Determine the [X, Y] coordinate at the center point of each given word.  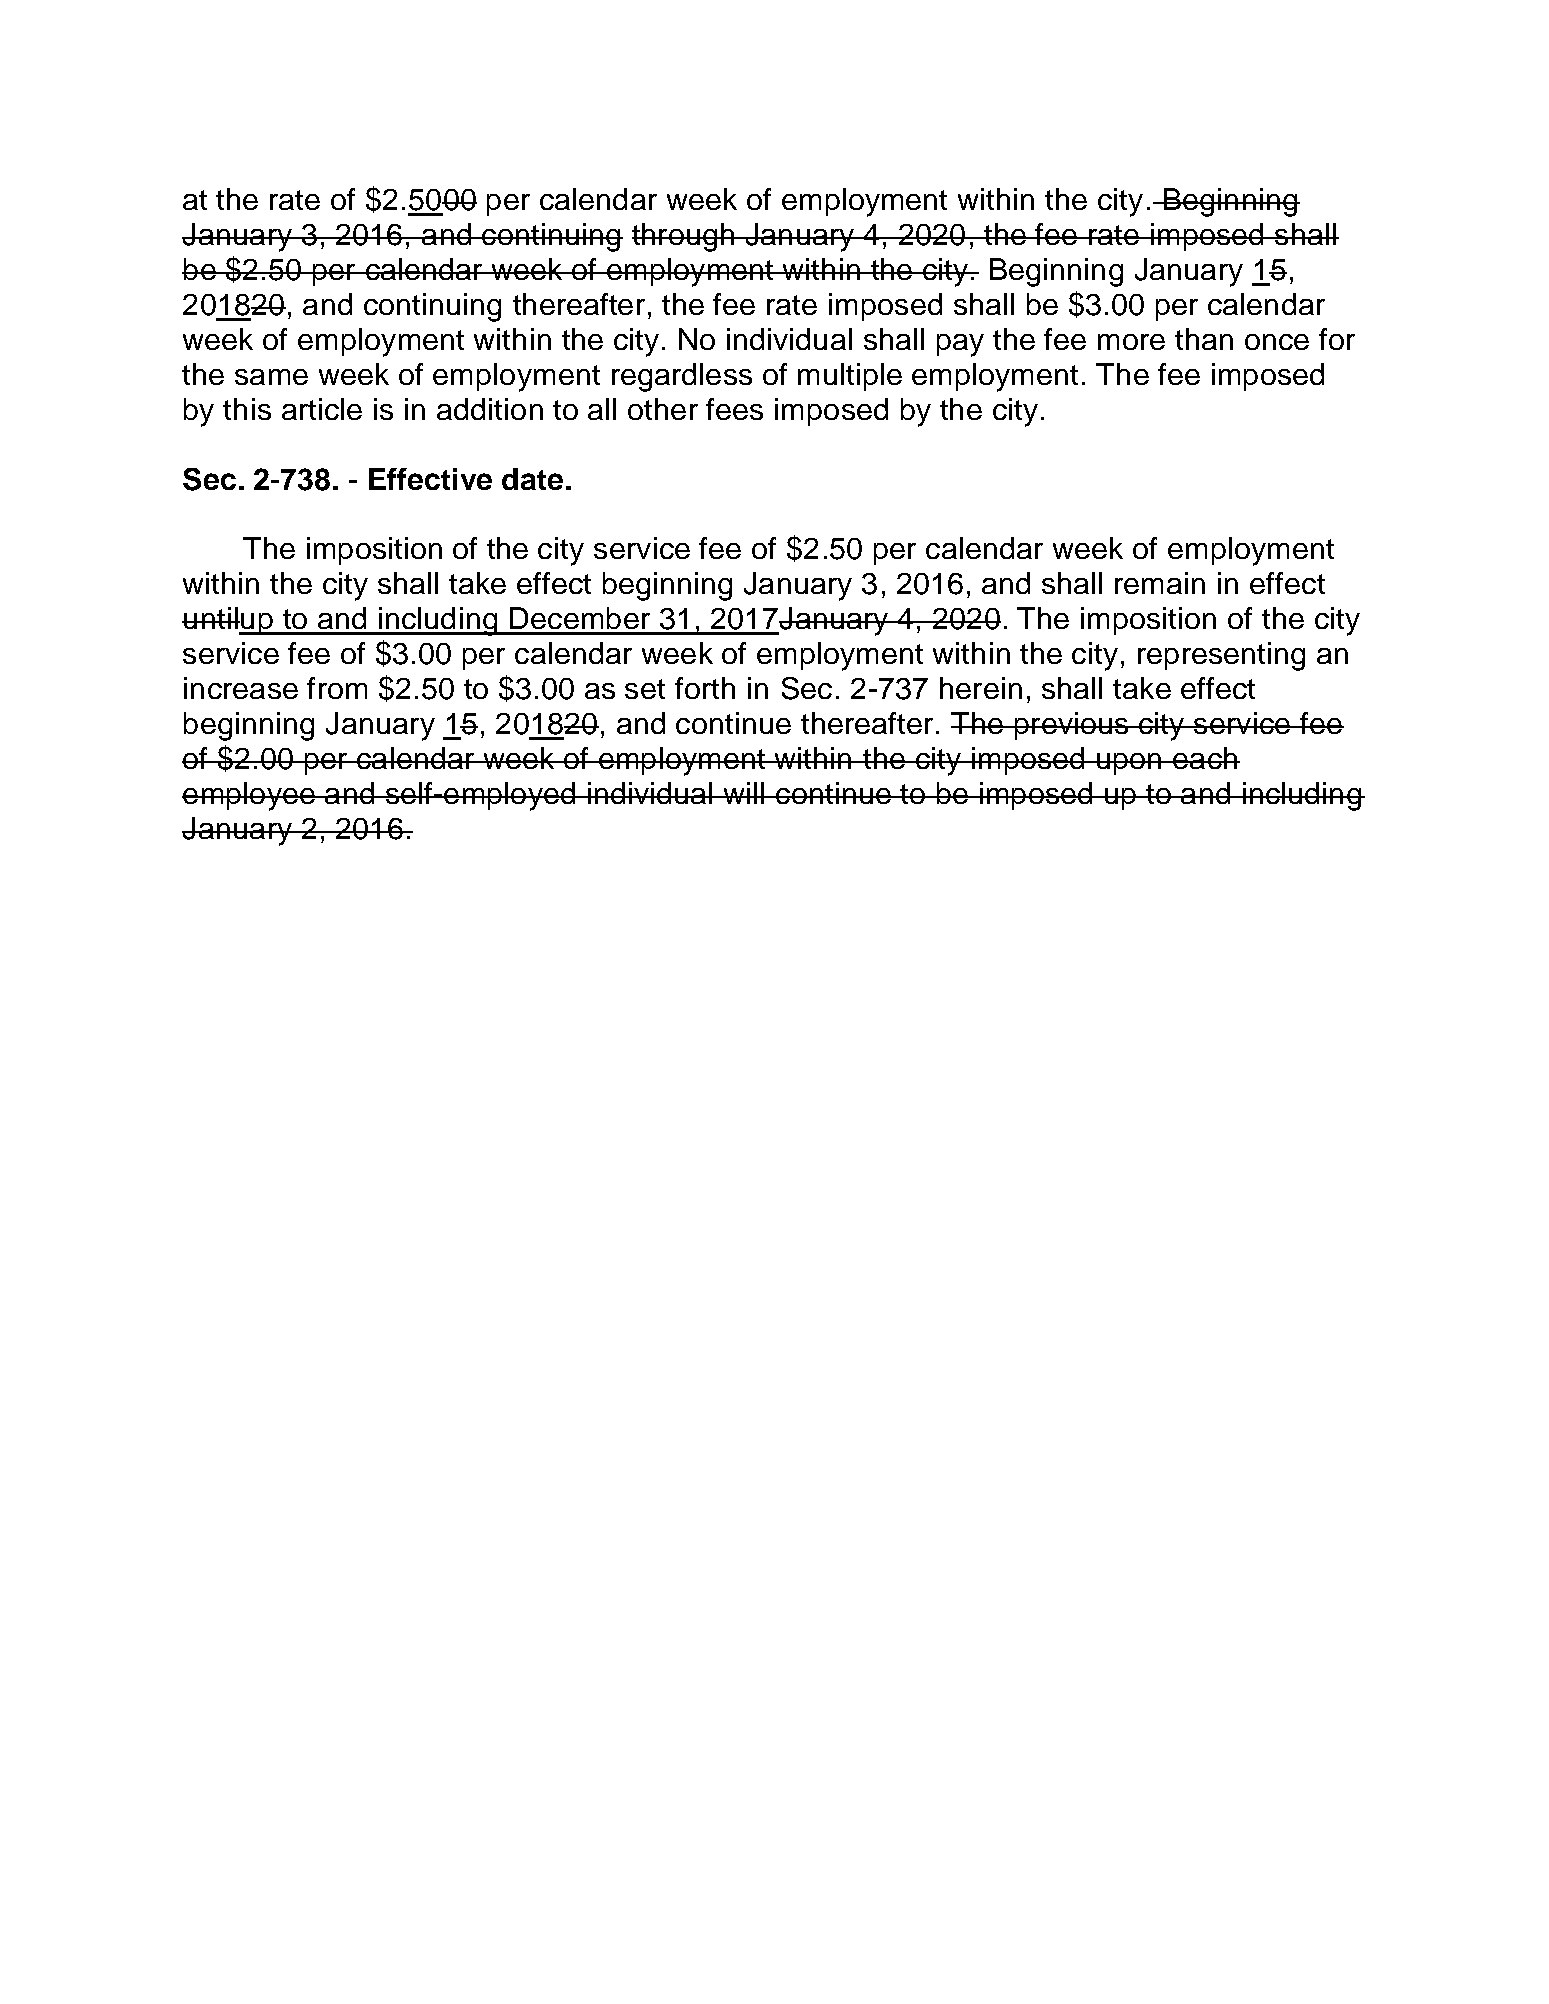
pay [960, 345]
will [744, 793]
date [532, 479]
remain [1160, 583]
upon [1129, 764]
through [684, 237]
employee [249, 796]
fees [734, 409]
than [1204, 339]
